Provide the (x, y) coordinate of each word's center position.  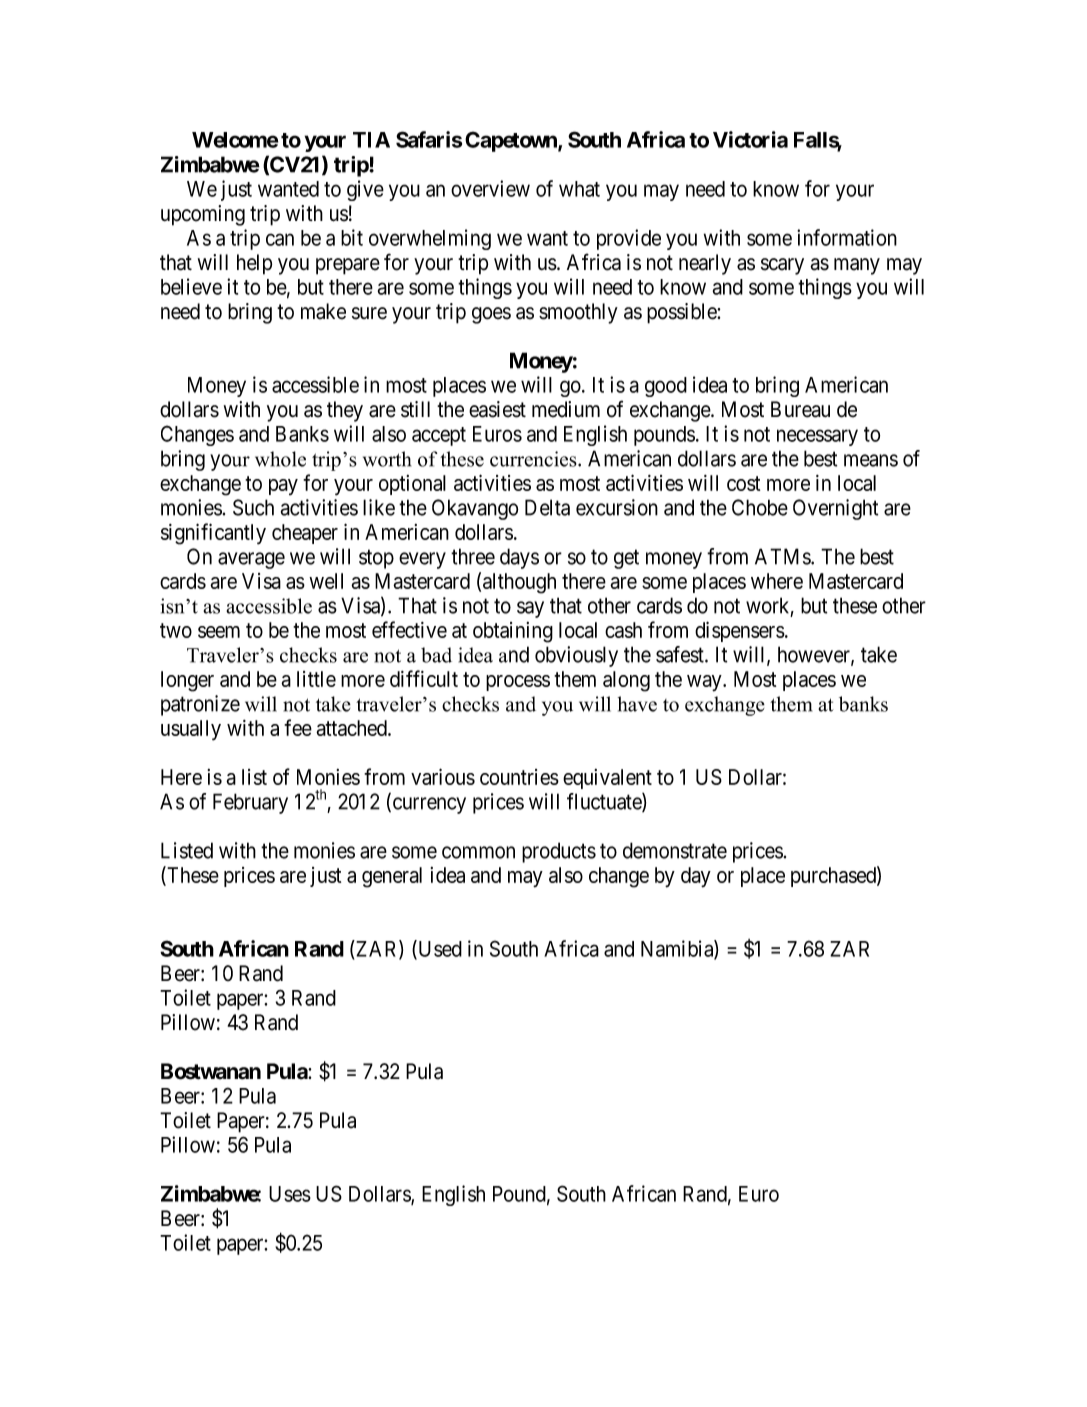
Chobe (760, 507)
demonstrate (675, 850)
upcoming (203, 215)
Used (439, 949)
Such (253, 507)
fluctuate (605, 802)
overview (490, 188)
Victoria (750, 139)
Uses (290, 1194)
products (559, 852)
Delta (547, 507)
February (250, 803)
